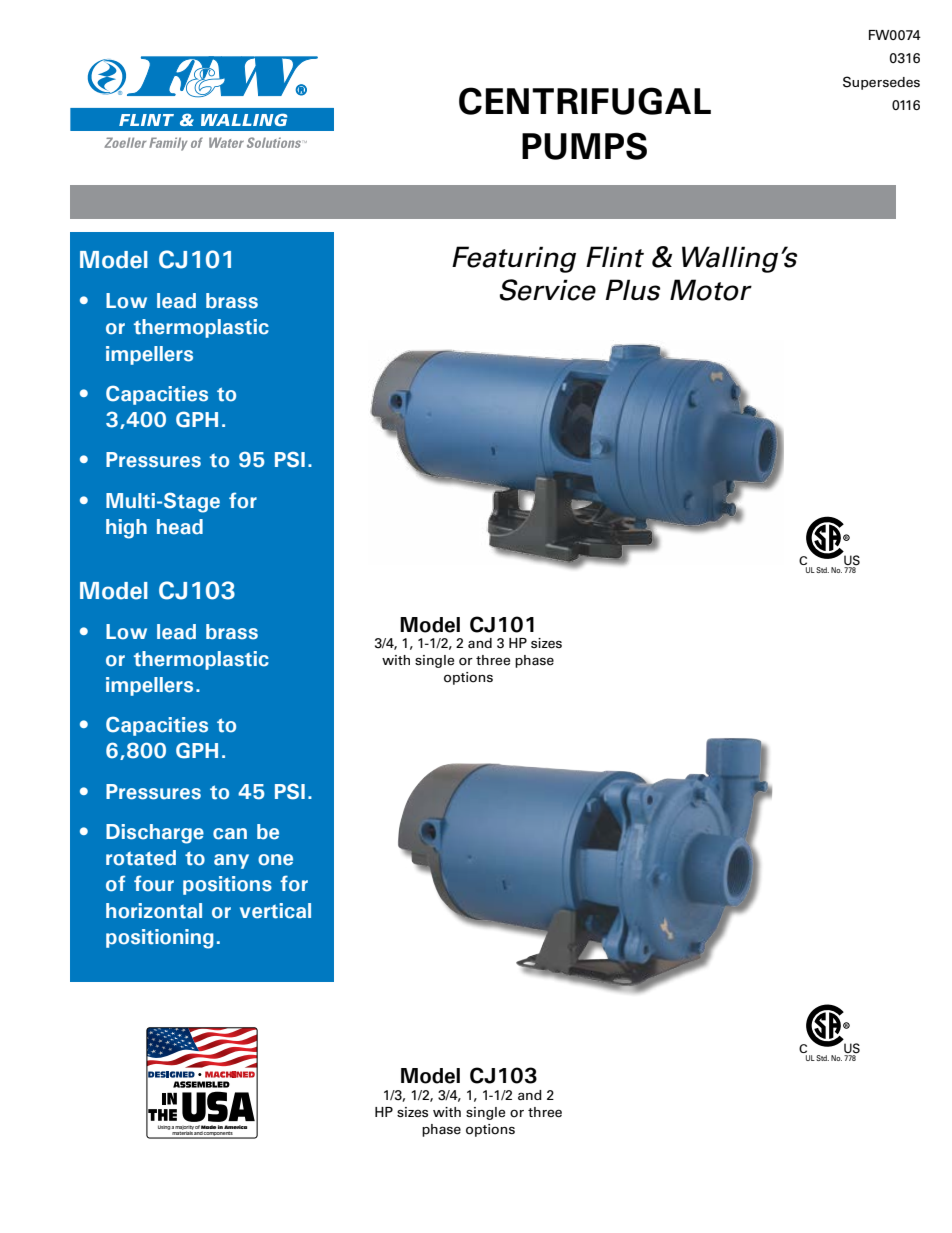  Describe the element at coordinates (165, 1127) in the screenshot. I see `Using` at that location.
